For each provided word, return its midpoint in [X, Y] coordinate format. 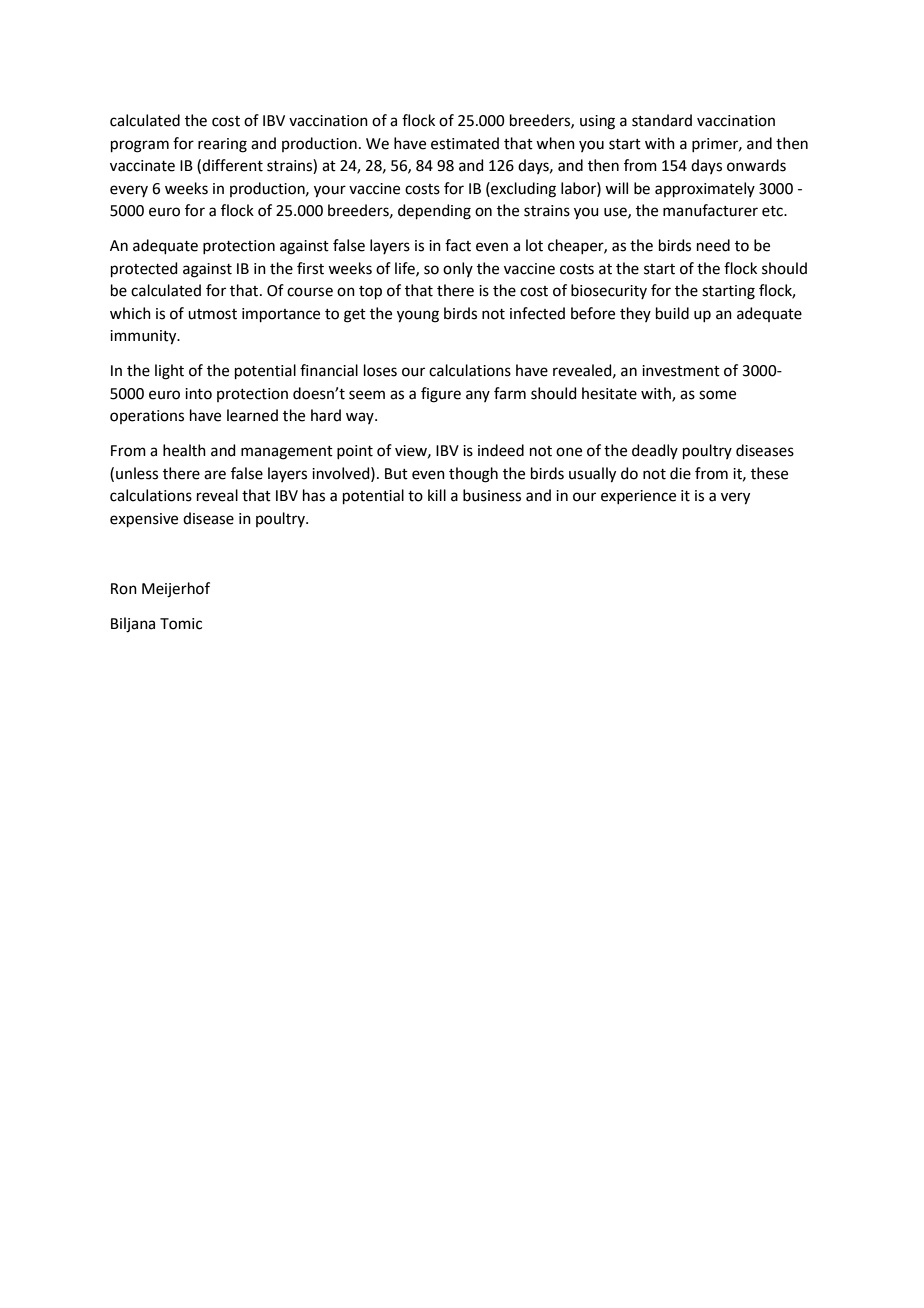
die [680, 473]
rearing [222, 145]
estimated [465, 143]
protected [144, 269]
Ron [124, 589]
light [169, 372]
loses [380, 370]
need [713, 245]
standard [662, 120]
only [458, 269]
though [473, 475]
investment [681, 371]
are [215, 475]
